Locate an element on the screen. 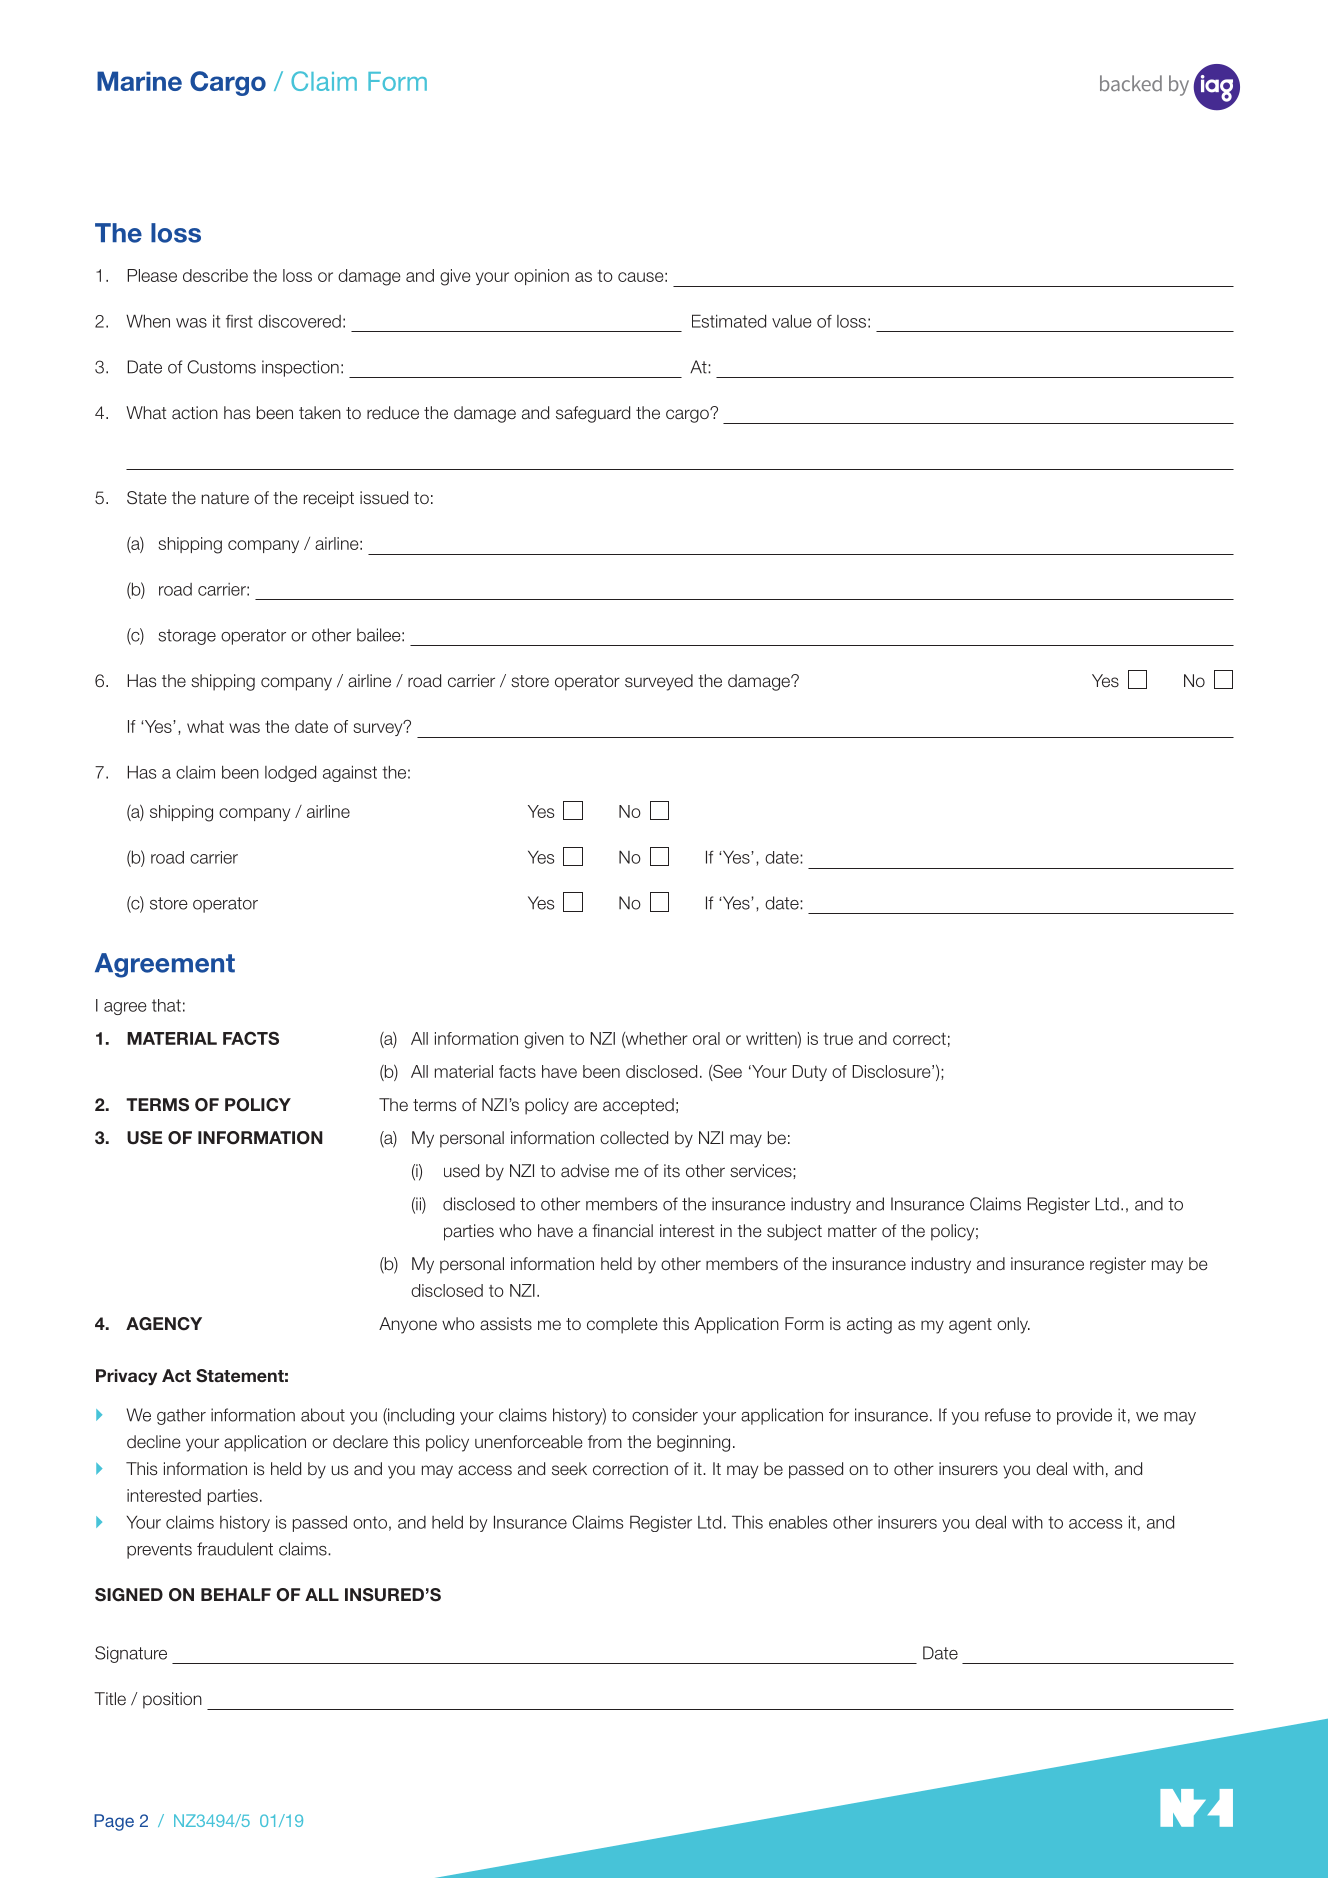 This screenshot has width=1328, height=1878. value is located at coordinates (792, 321).
